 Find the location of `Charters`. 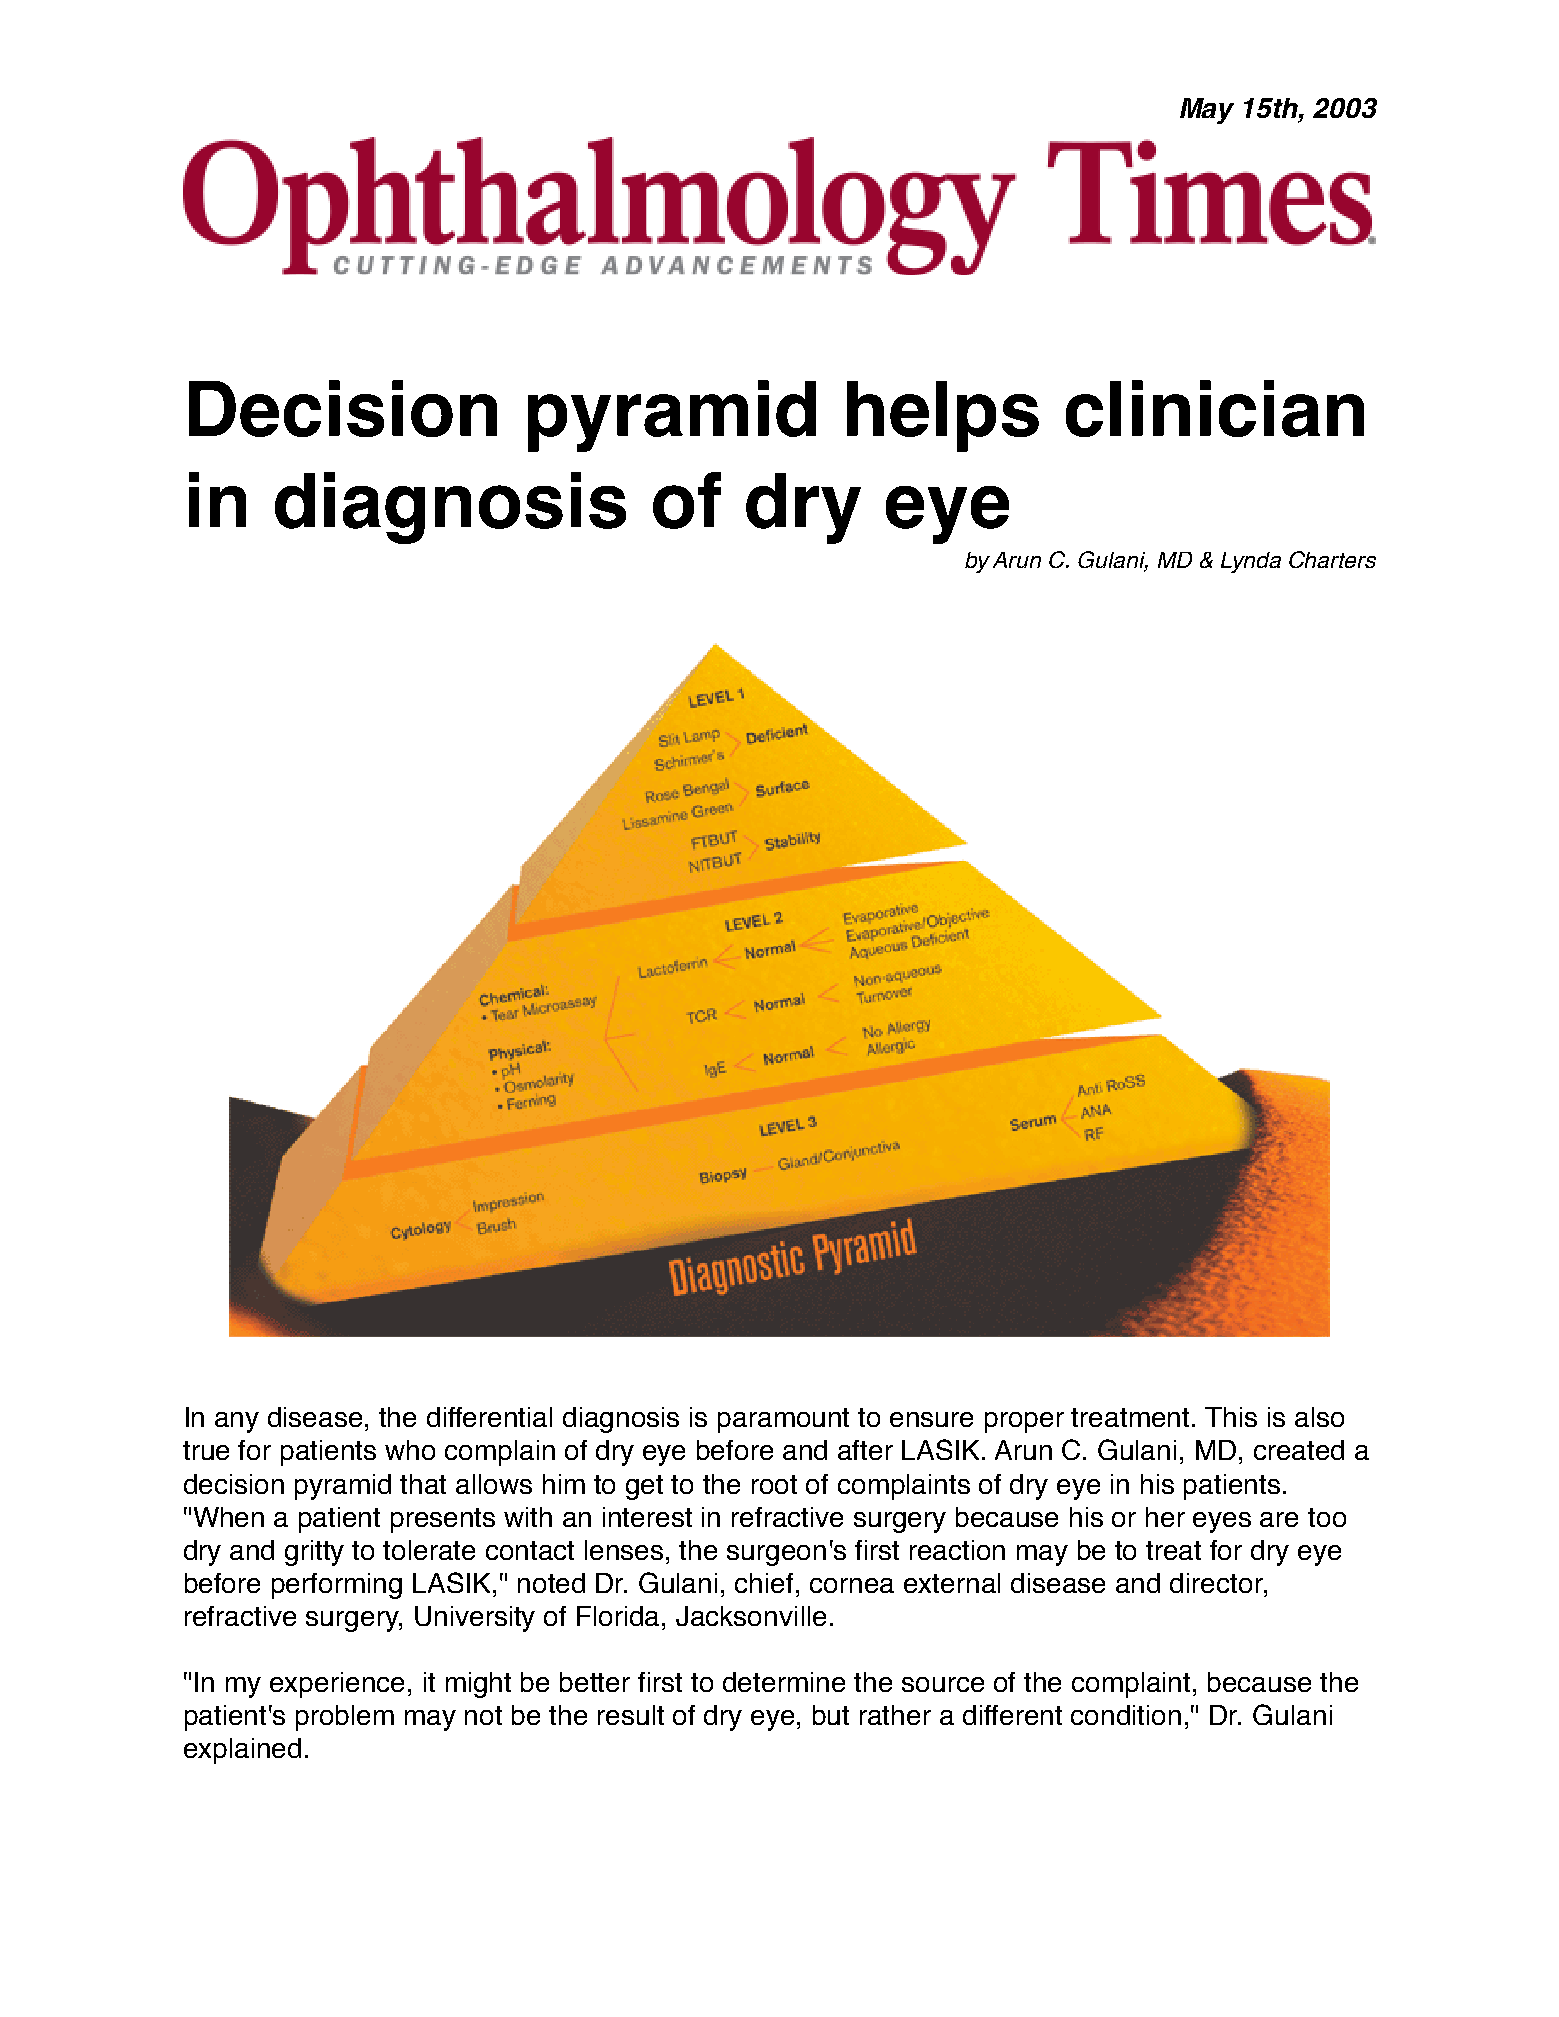

Charters is located at coordinates (1332, 559).
